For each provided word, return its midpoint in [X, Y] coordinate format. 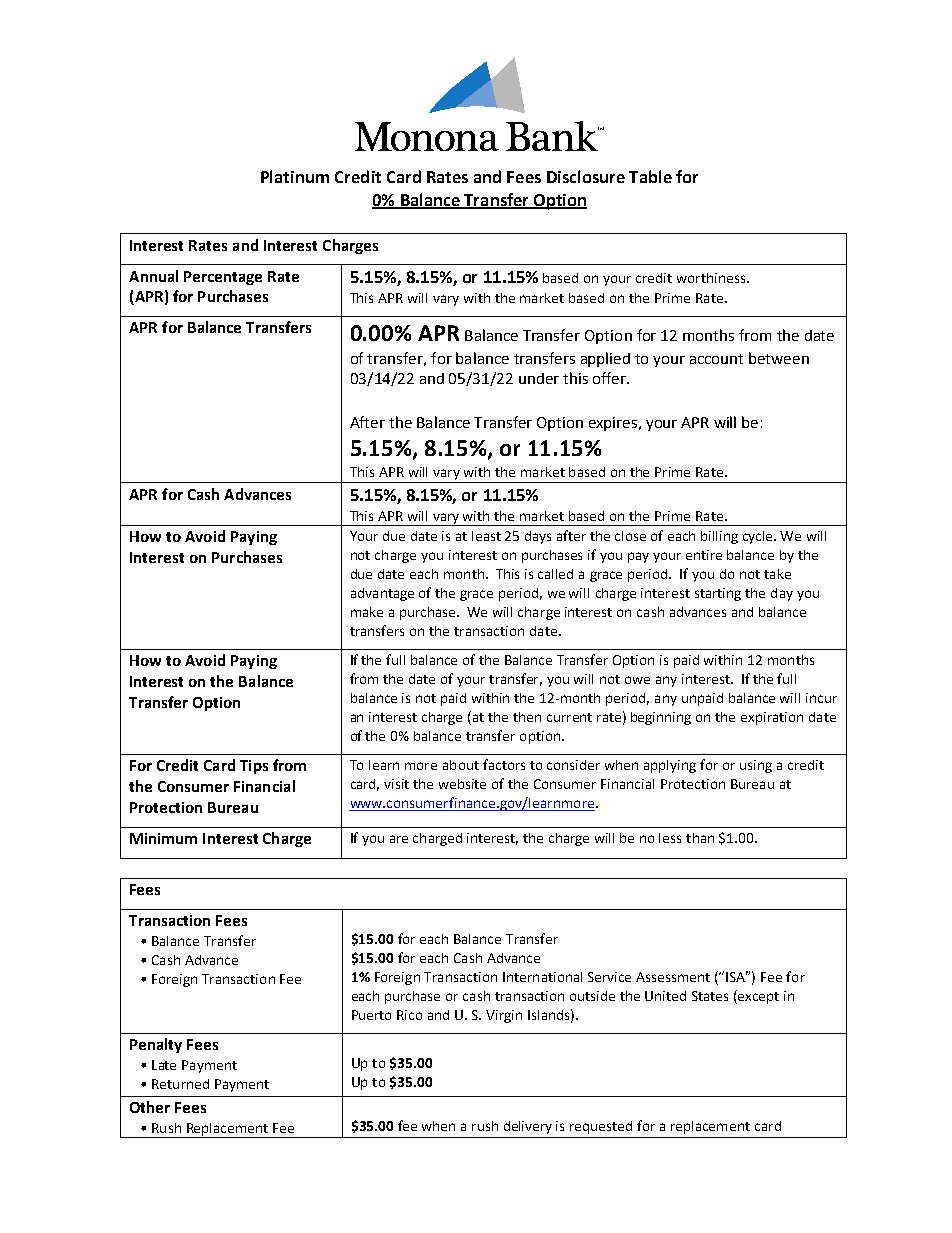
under [539, 378]
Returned [180, 1084]
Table [650, 176]
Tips [254, 767]
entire [704, 555]
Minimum [163, 838]
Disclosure [586, 176]
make [367, 612]
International [542, 977]
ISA [737, 976]
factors [504, 764]
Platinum [295, 176]
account [716, 359]
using [756, 766]
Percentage [223, 278]
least [486, 536]
